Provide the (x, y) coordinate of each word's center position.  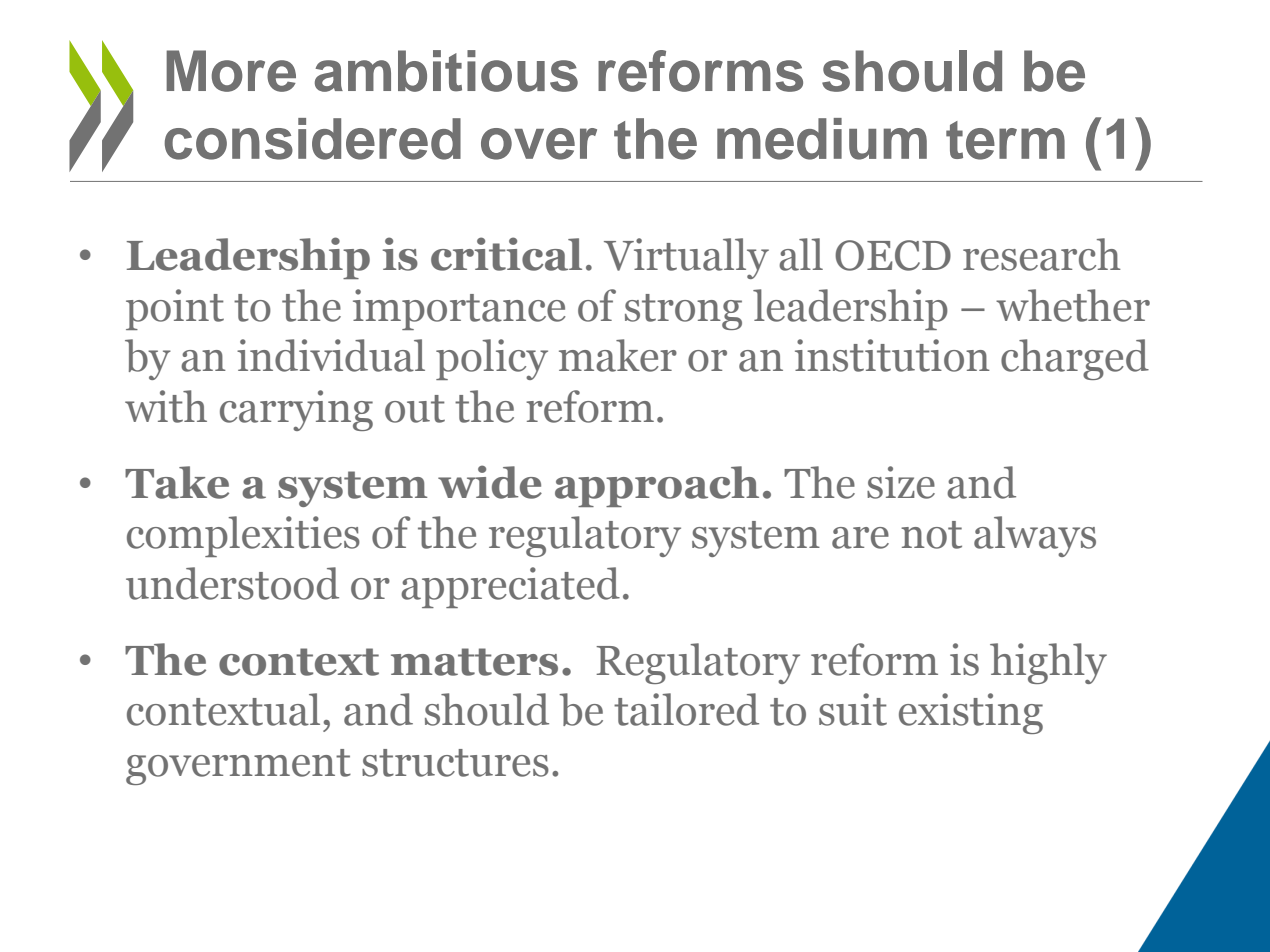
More (231, 71)
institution (892, 355)
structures (455, 763)
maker (618, 355)
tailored (686, 709)
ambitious (446, 71)
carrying (296, 410)
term (1005, 140)
